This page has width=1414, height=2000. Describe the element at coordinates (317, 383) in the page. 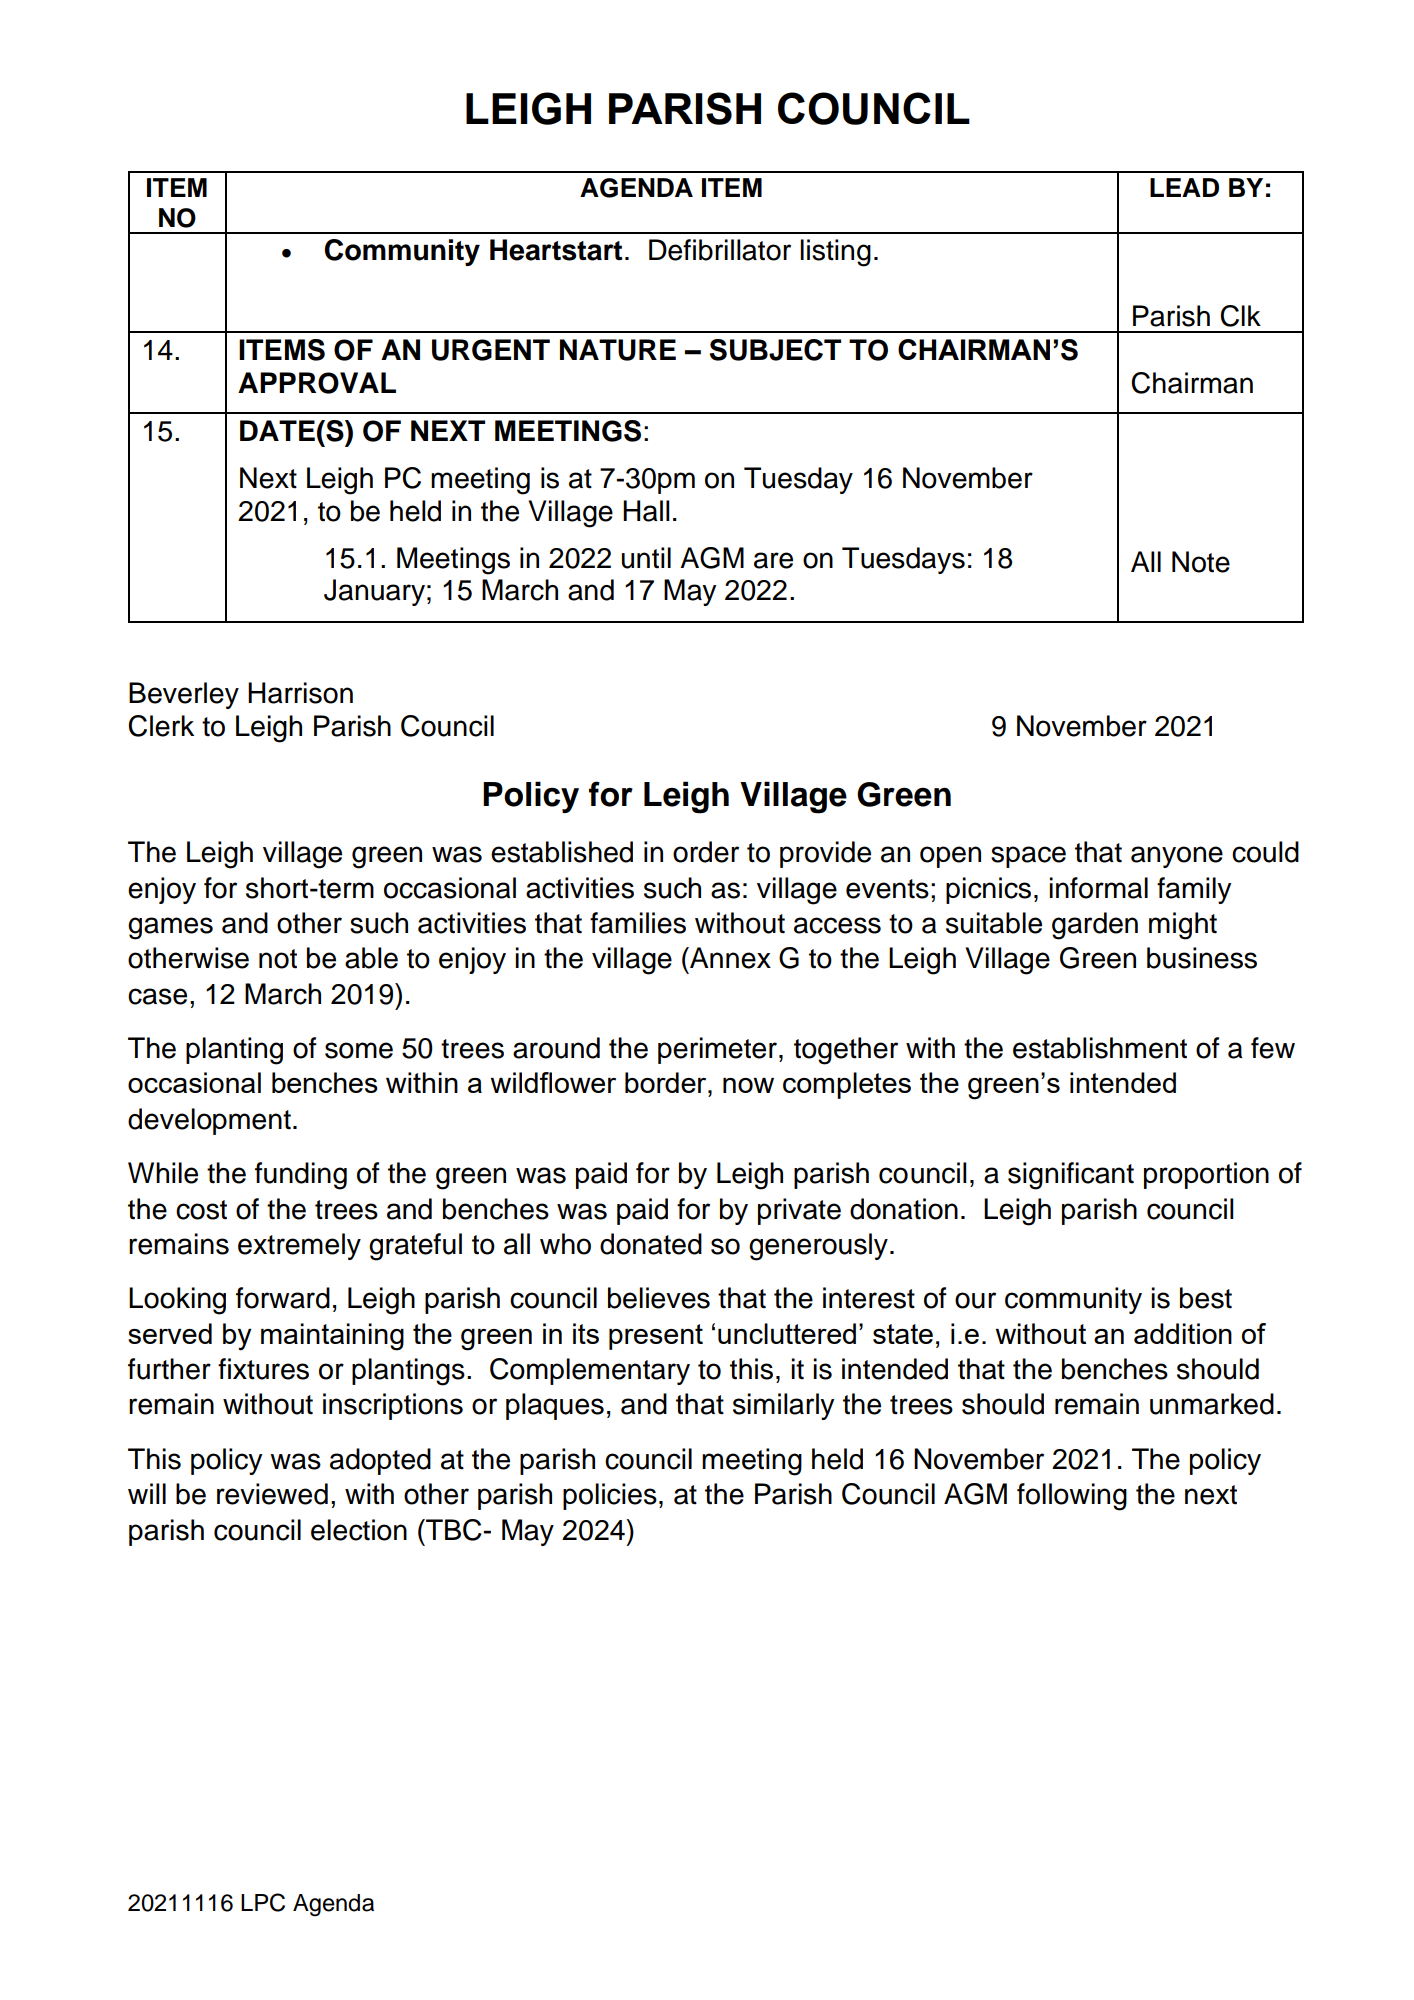

I see `APPROVAL` at that location.
